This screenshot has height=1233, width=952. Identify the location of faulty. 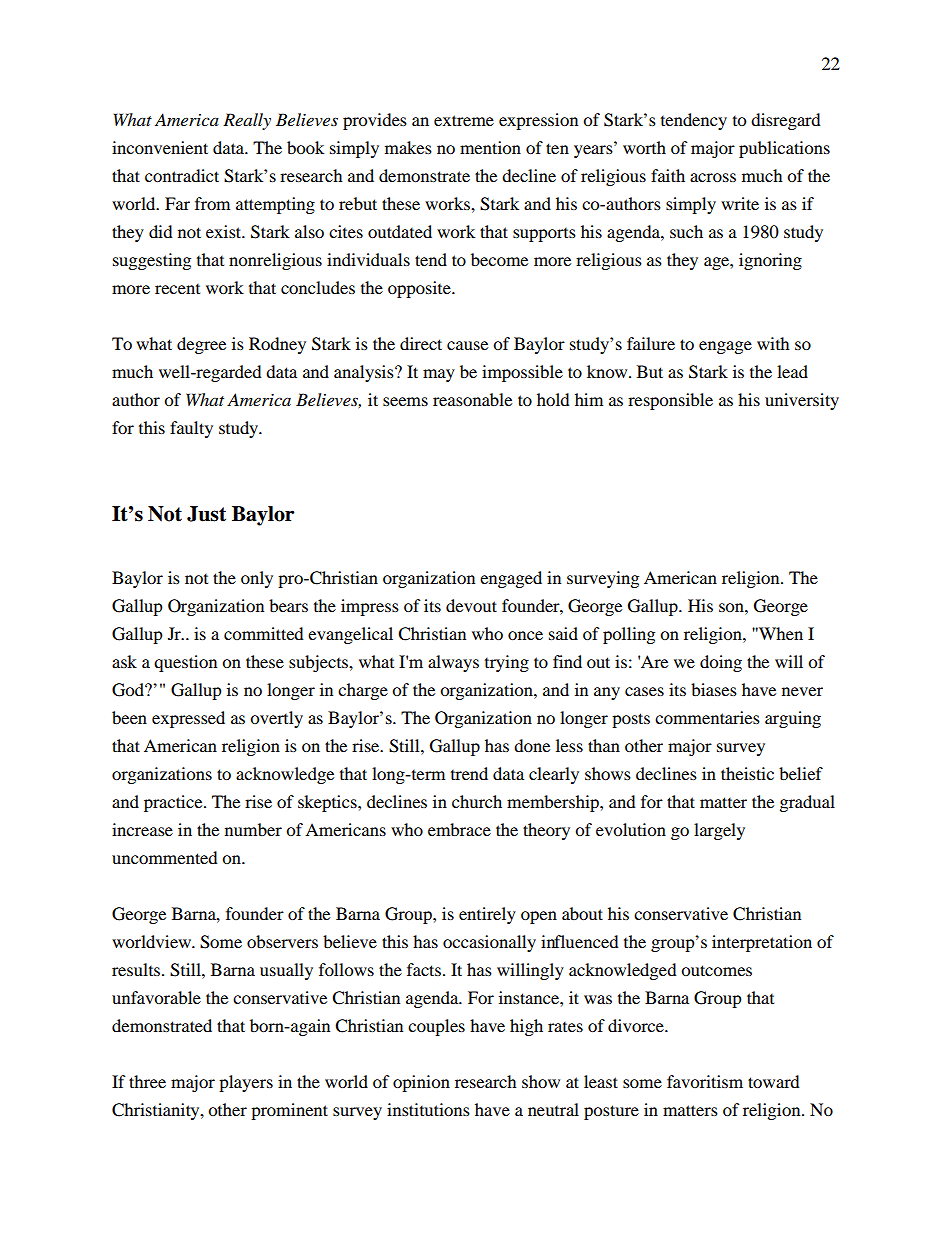
(191, 429).
